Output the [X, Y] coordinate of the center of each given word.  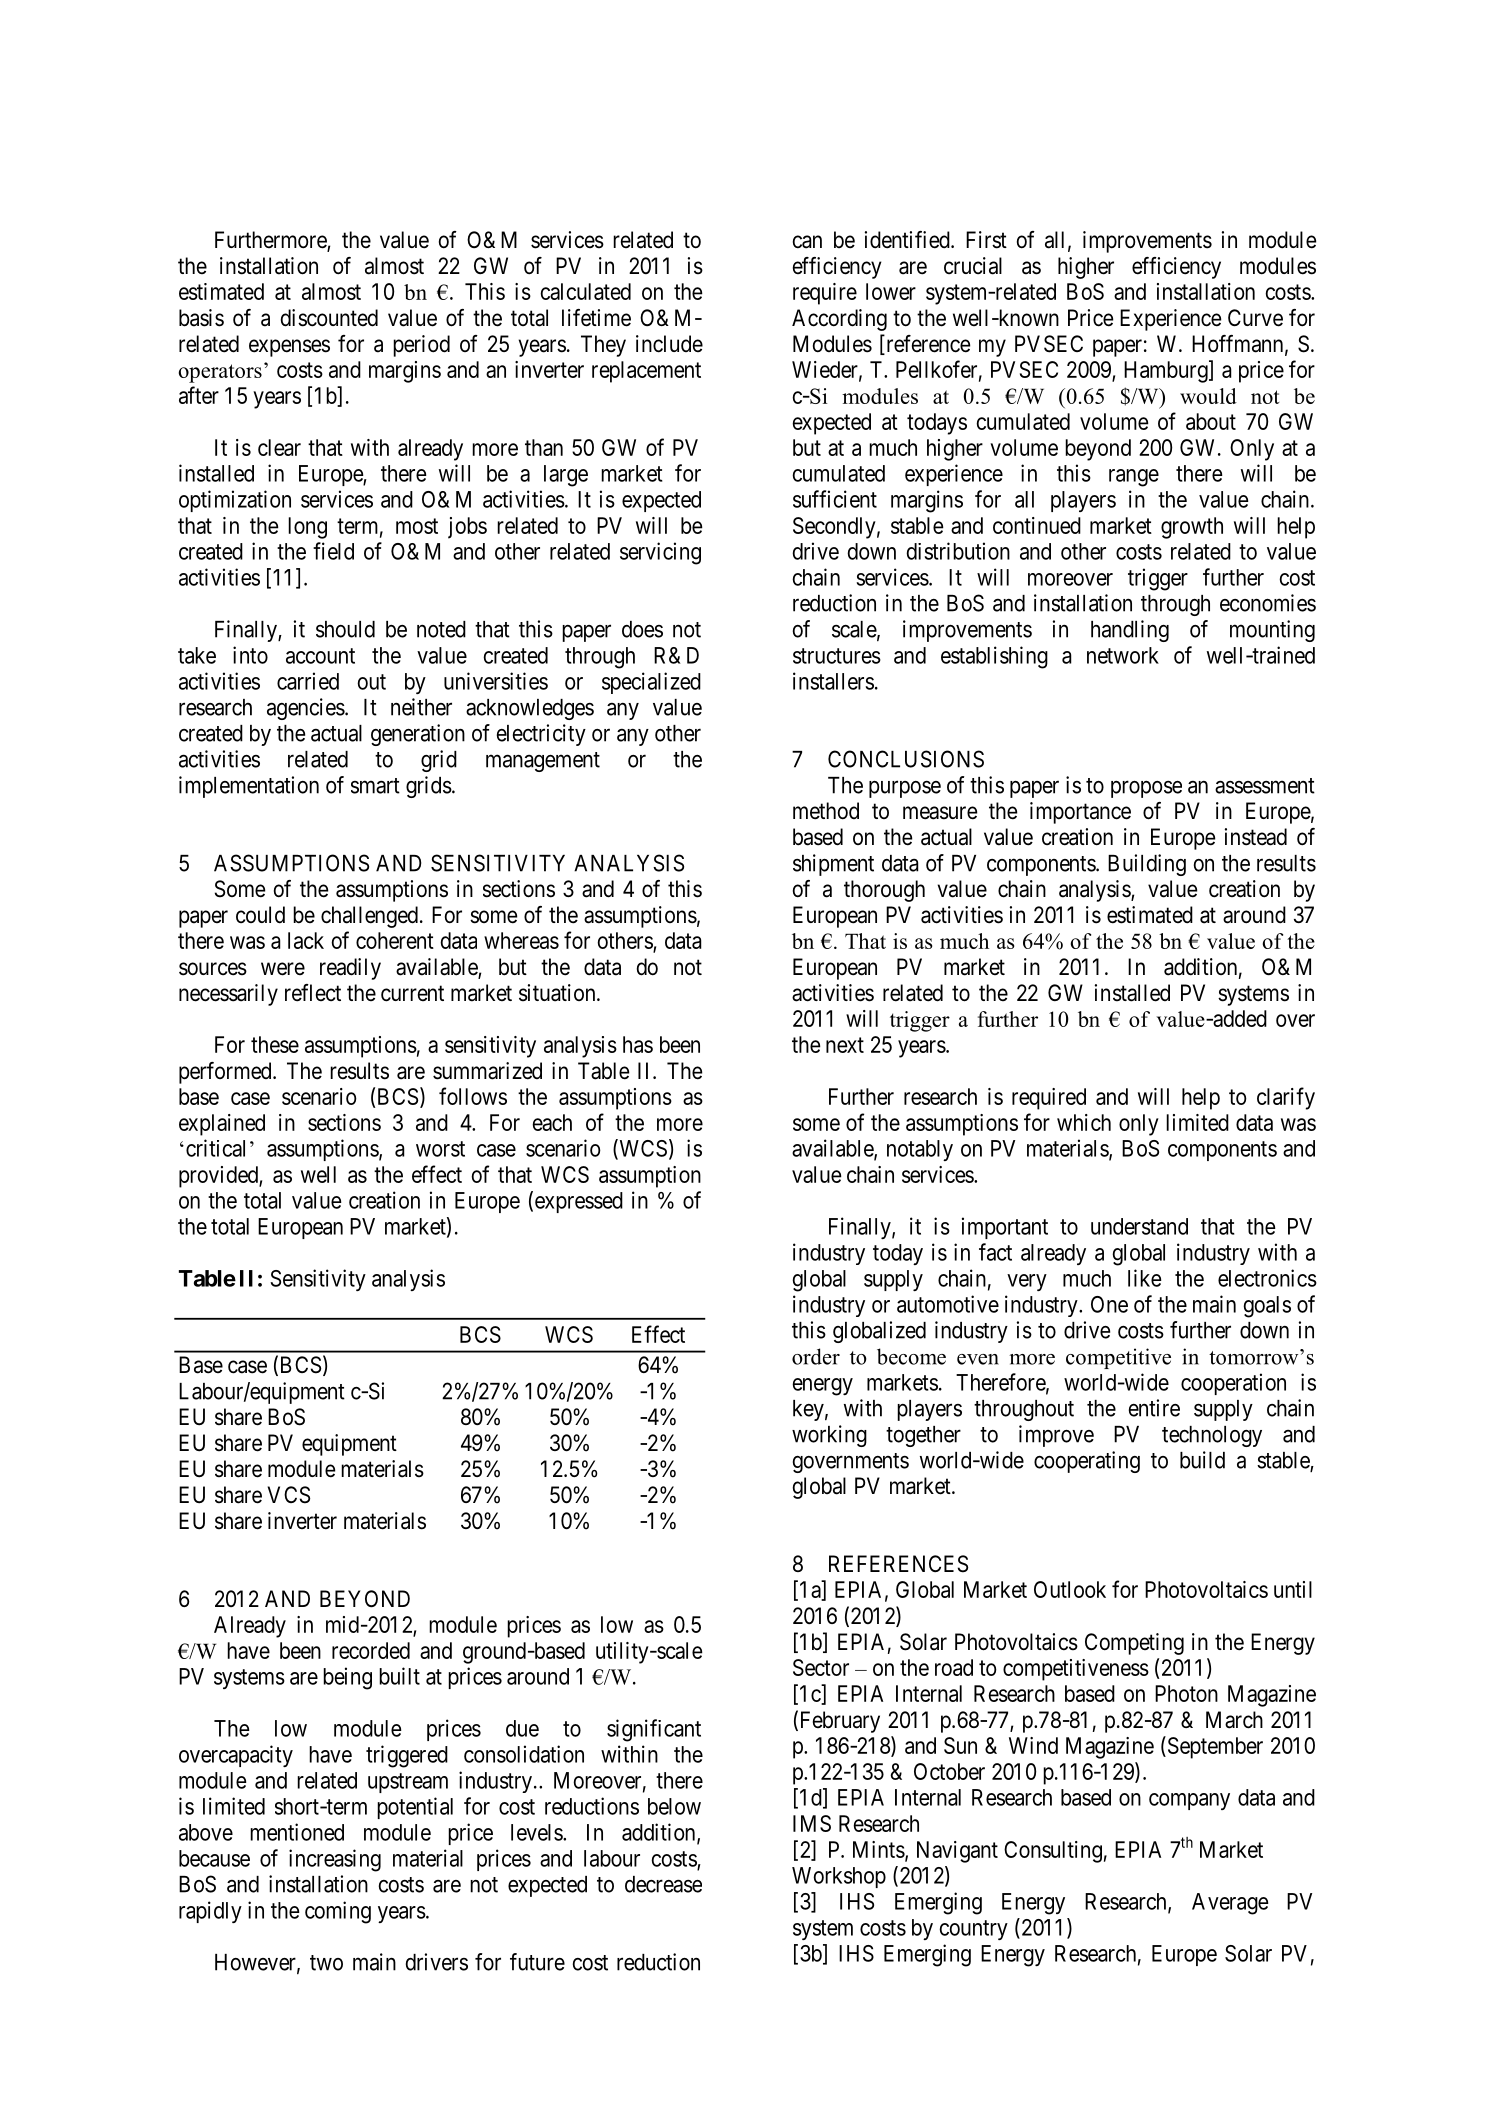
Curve [1255, 318]
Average [1230, 1904]
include [669, 344]
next [845, 1045]
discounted [329, 318]
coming [338, 1912]
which [1084, 1122]
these [275, 1044]
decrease [663, 1884]
